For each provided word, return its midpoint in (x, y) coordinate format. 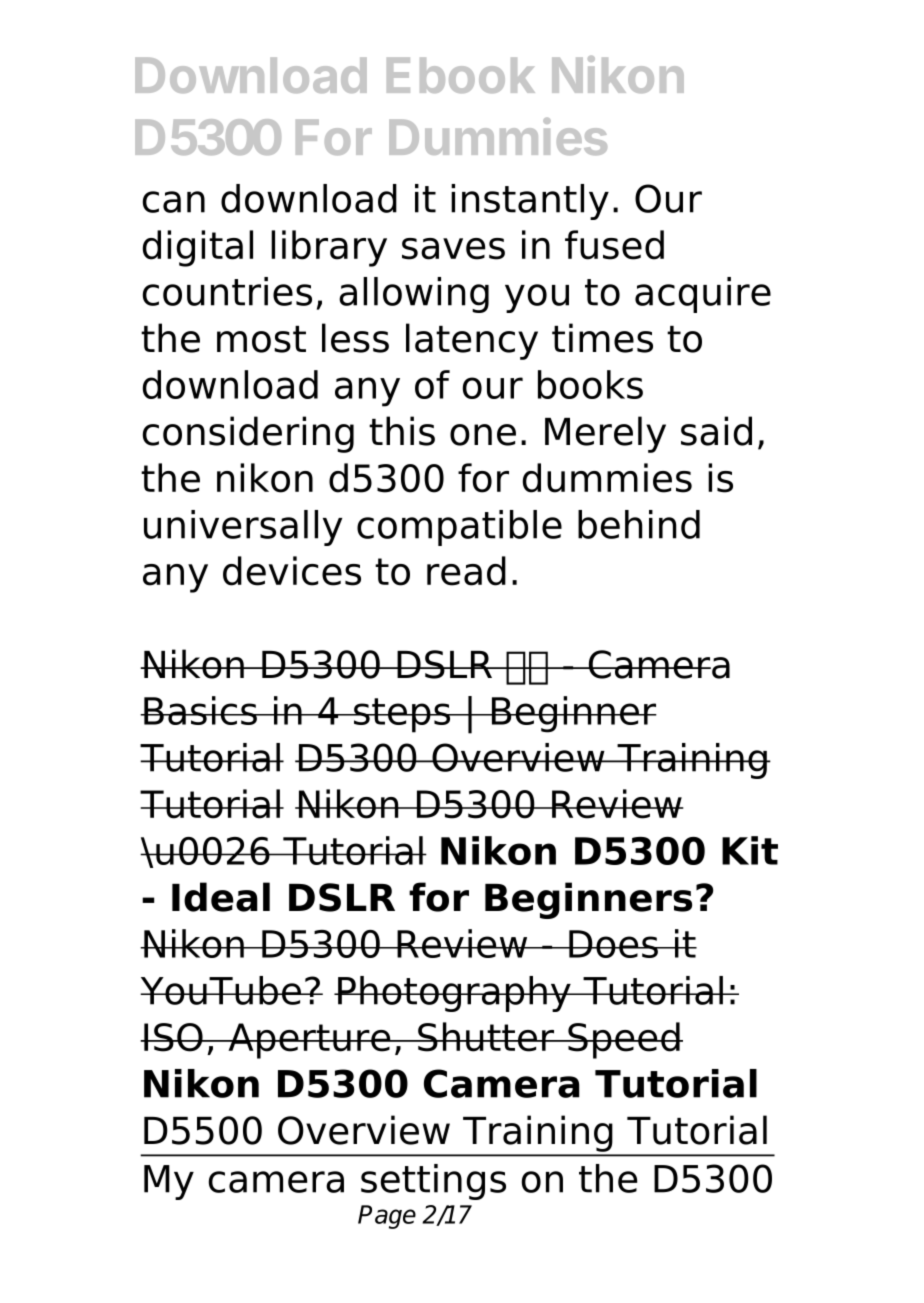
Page (387, 1217)
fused (614, 245)
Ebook (461, 75)
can (174, 202)
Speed (624, 1040)
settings (433, 1182)
